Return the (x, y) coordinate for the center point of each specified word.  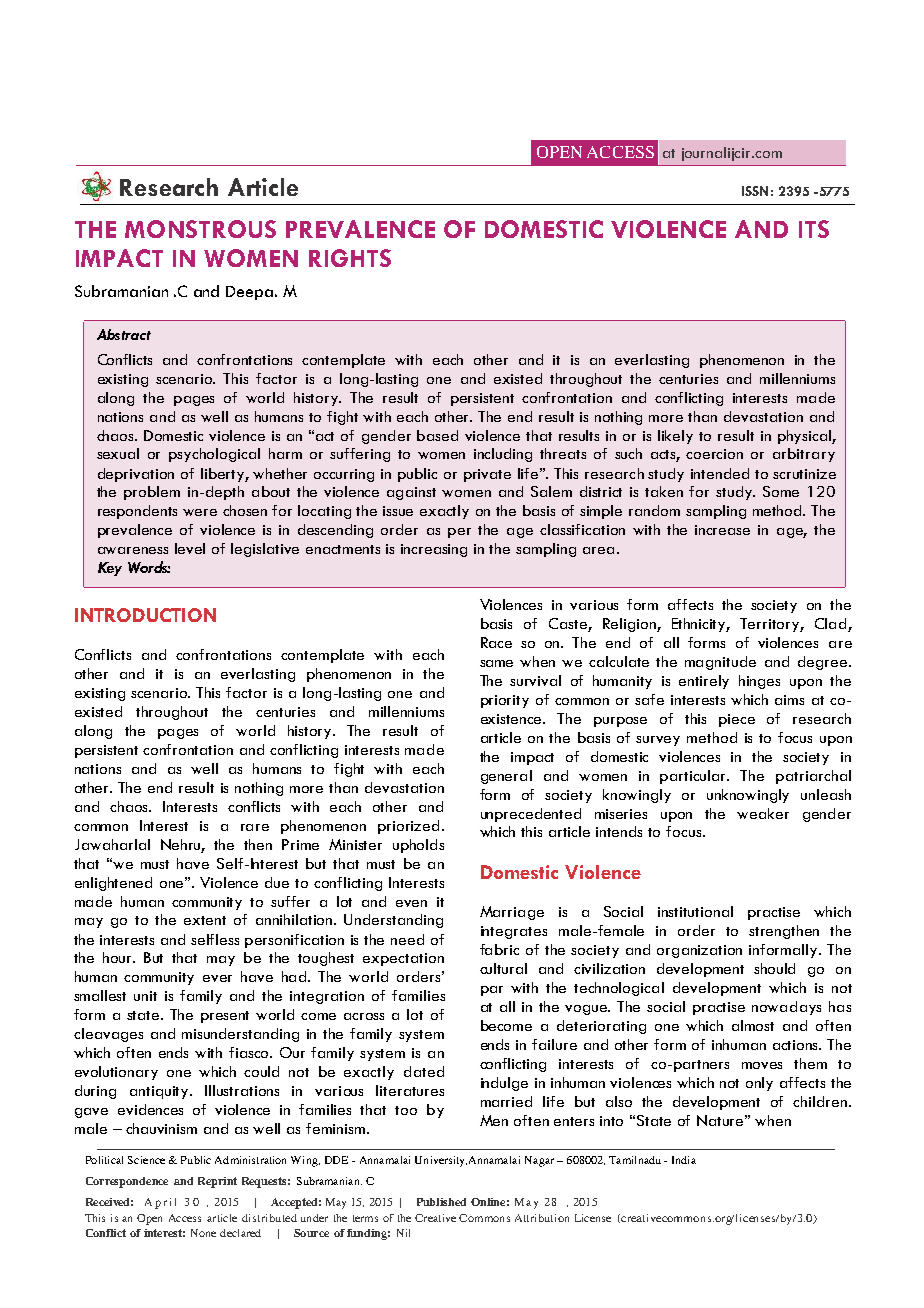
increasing (434, 550)
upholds (418, 846)
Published (441, 1202)
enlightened (113, 884)
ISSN (755, 191)
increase (722, 530)
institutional (695, 911)
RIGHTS (350, 258)
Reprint (217, 1182)
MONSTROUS (200, 229)
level (190, 548)
